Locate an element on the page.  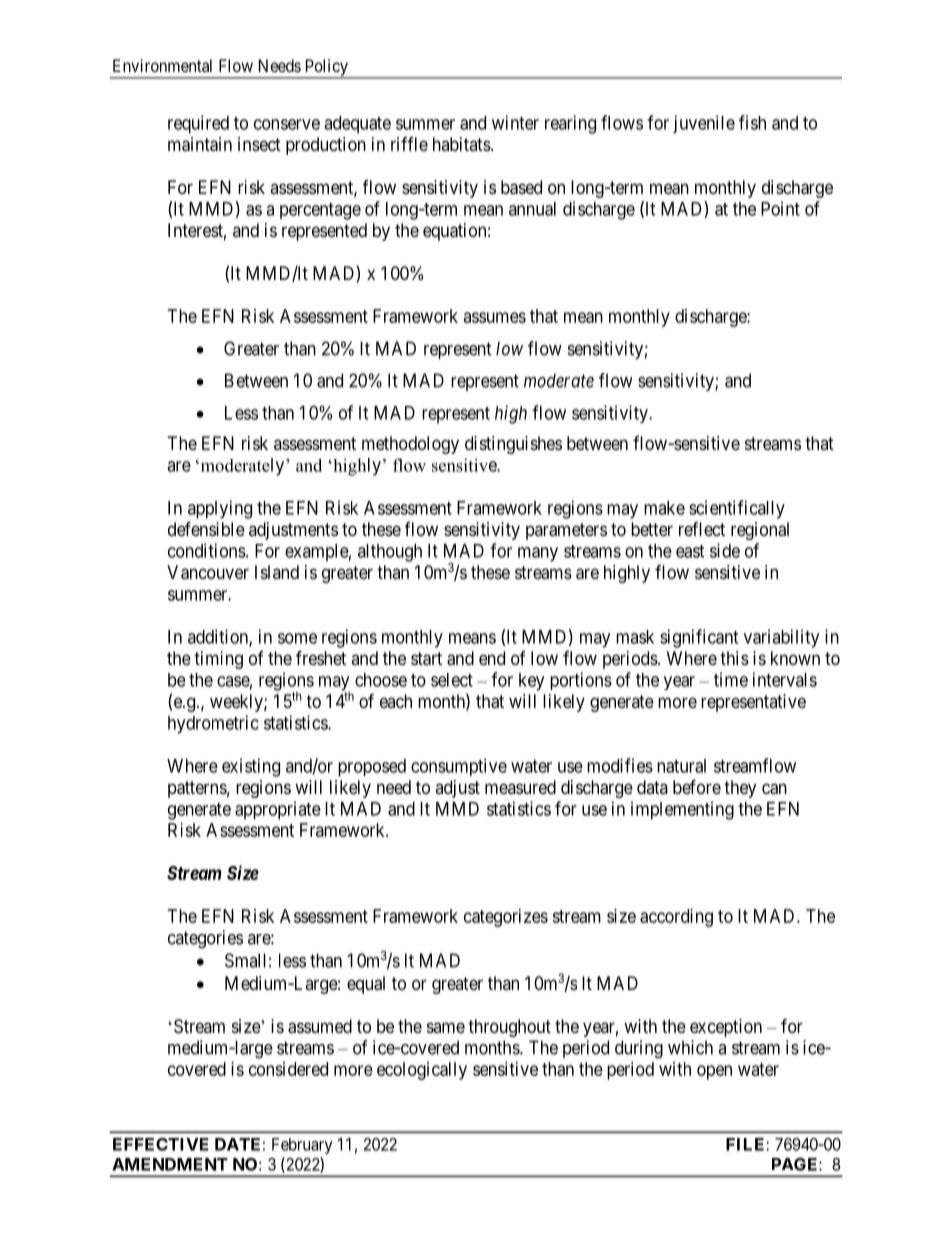
required is located at coordinates (198, 124).
